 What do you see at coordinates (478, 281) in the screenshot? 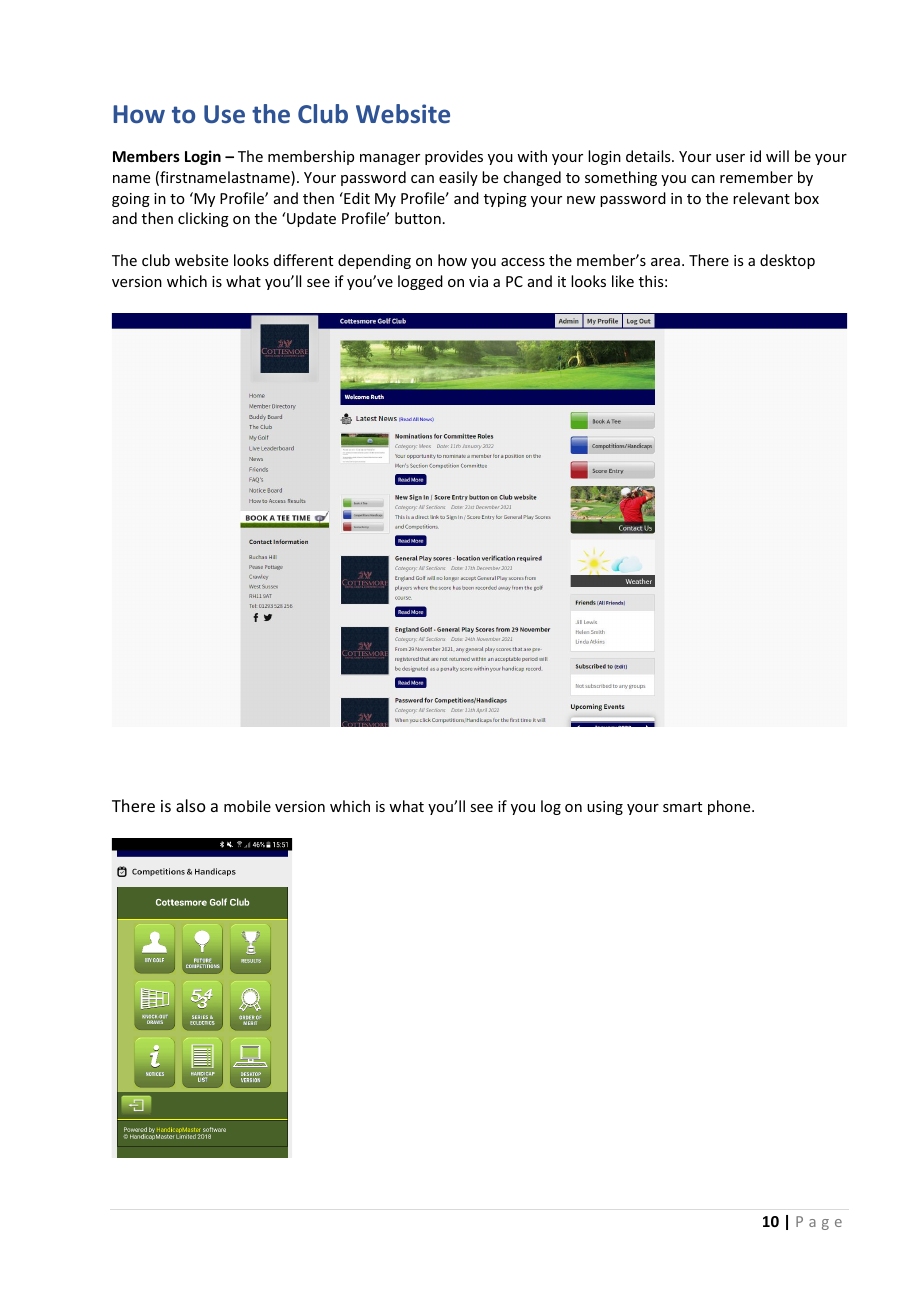
I see `via` at bounding box center [478, 281].
